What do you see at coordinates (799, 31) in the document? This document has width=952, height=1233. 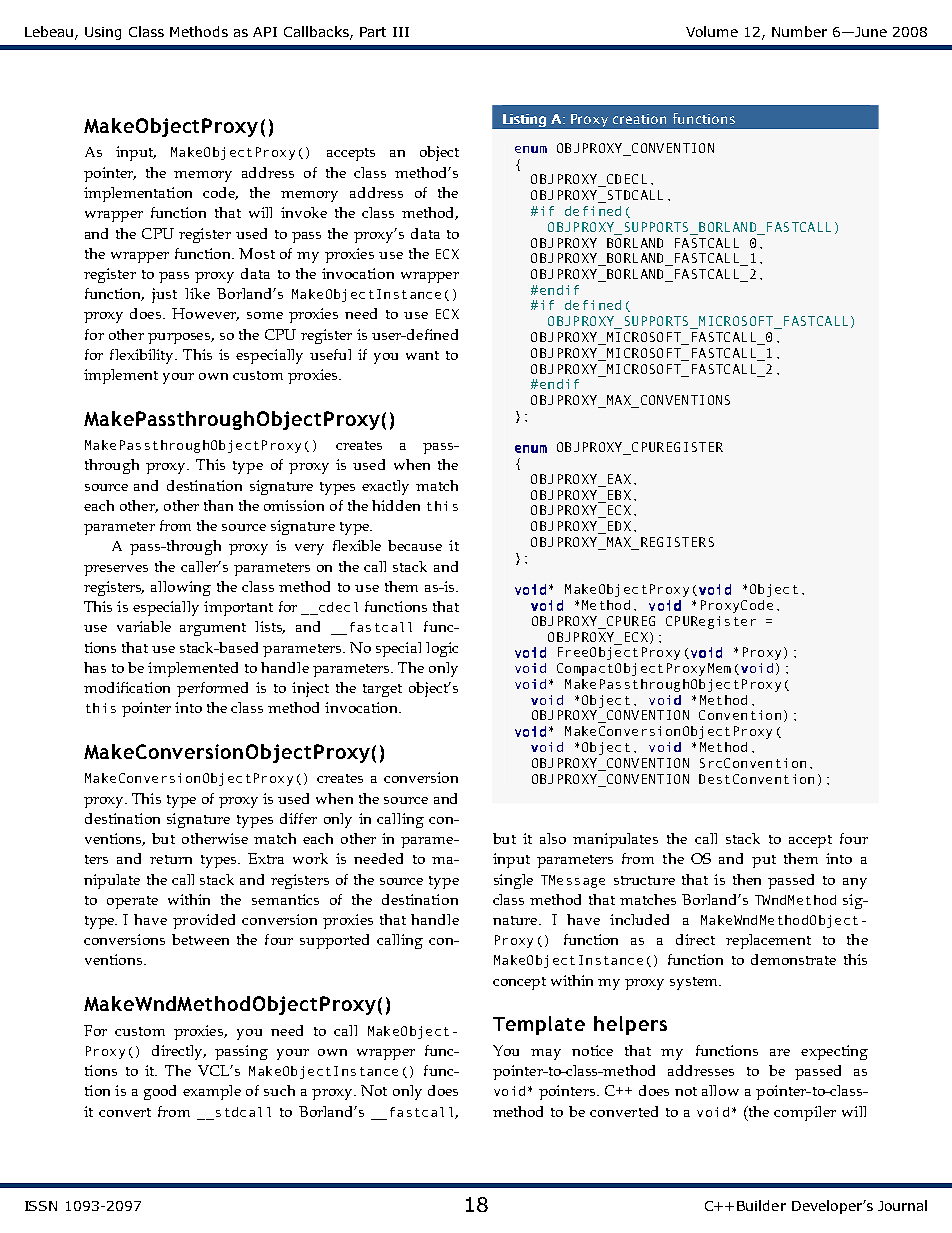 I see `Number` at bounding box center [799, 31].
